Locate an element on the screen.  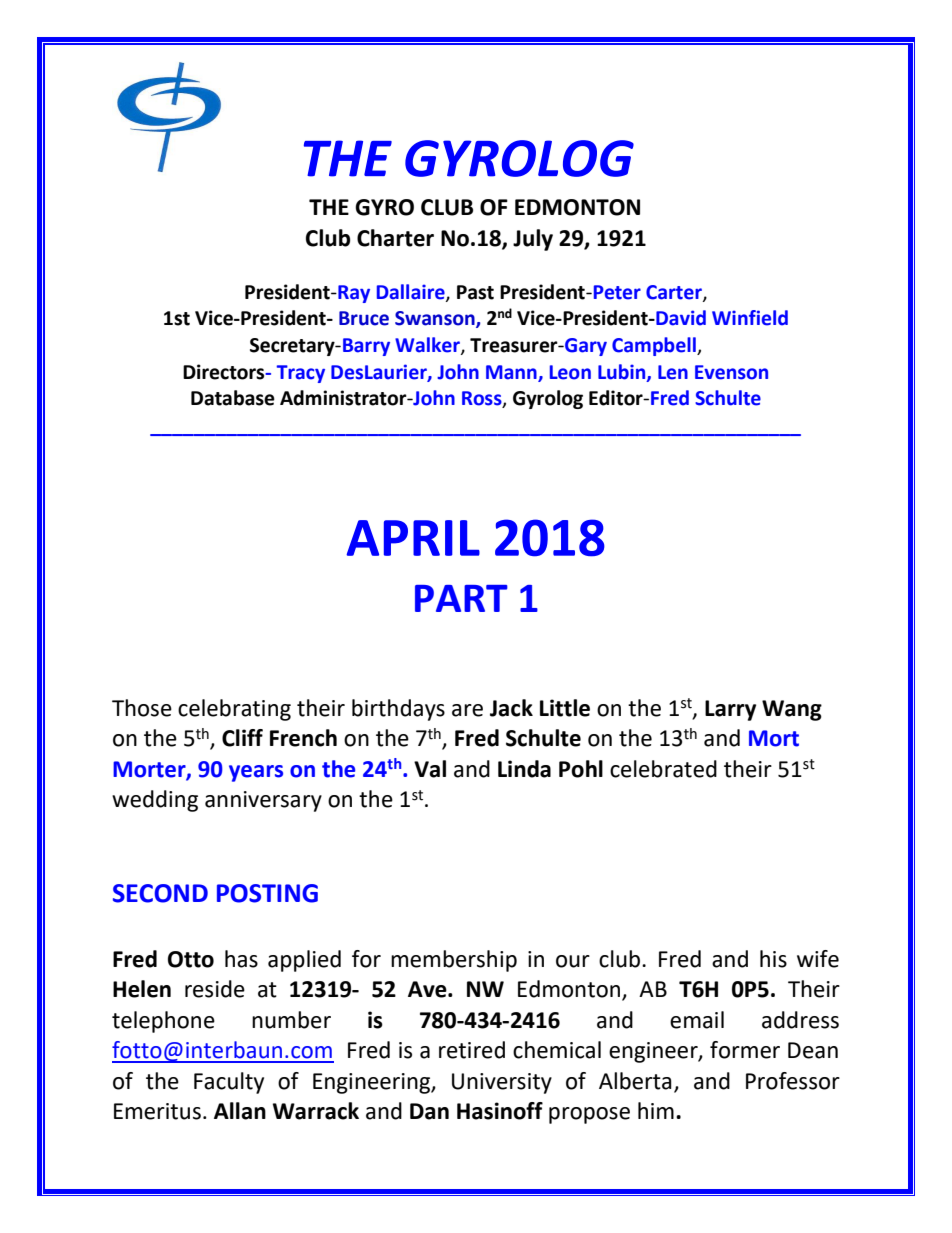
Faculty is located at coordinates (229, 1083).
